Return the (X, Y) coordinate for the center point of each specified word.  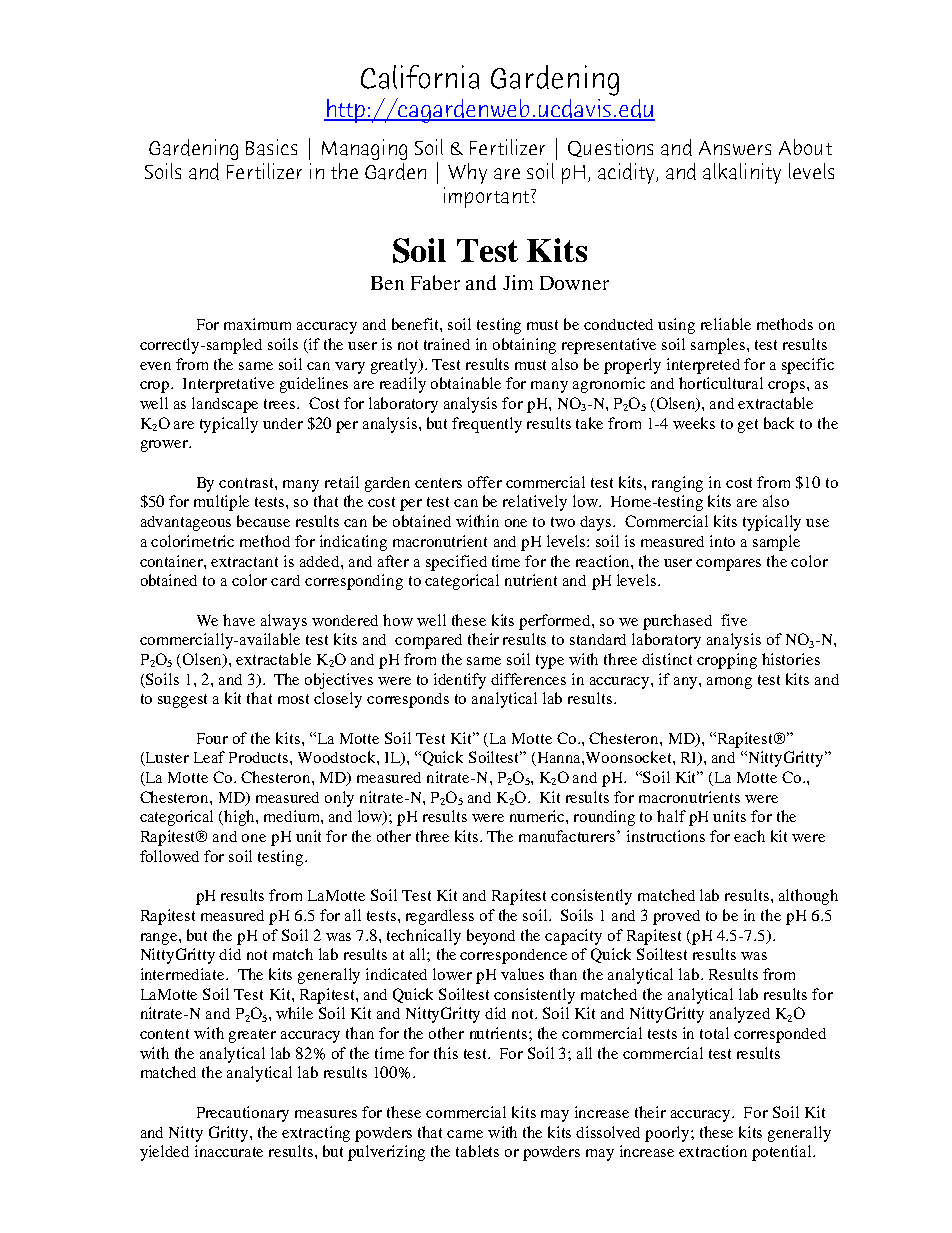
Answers (735, 148)
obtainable (466, 383)
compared (428, 641)
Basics (271, 147)
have (239, 620)
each (749, 836)
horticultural (721, 383)
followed (169, 856)
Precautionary (243, 1114)
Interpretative (228, 385)
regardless (440, 917)
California (420, 77)
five (734, 620)
